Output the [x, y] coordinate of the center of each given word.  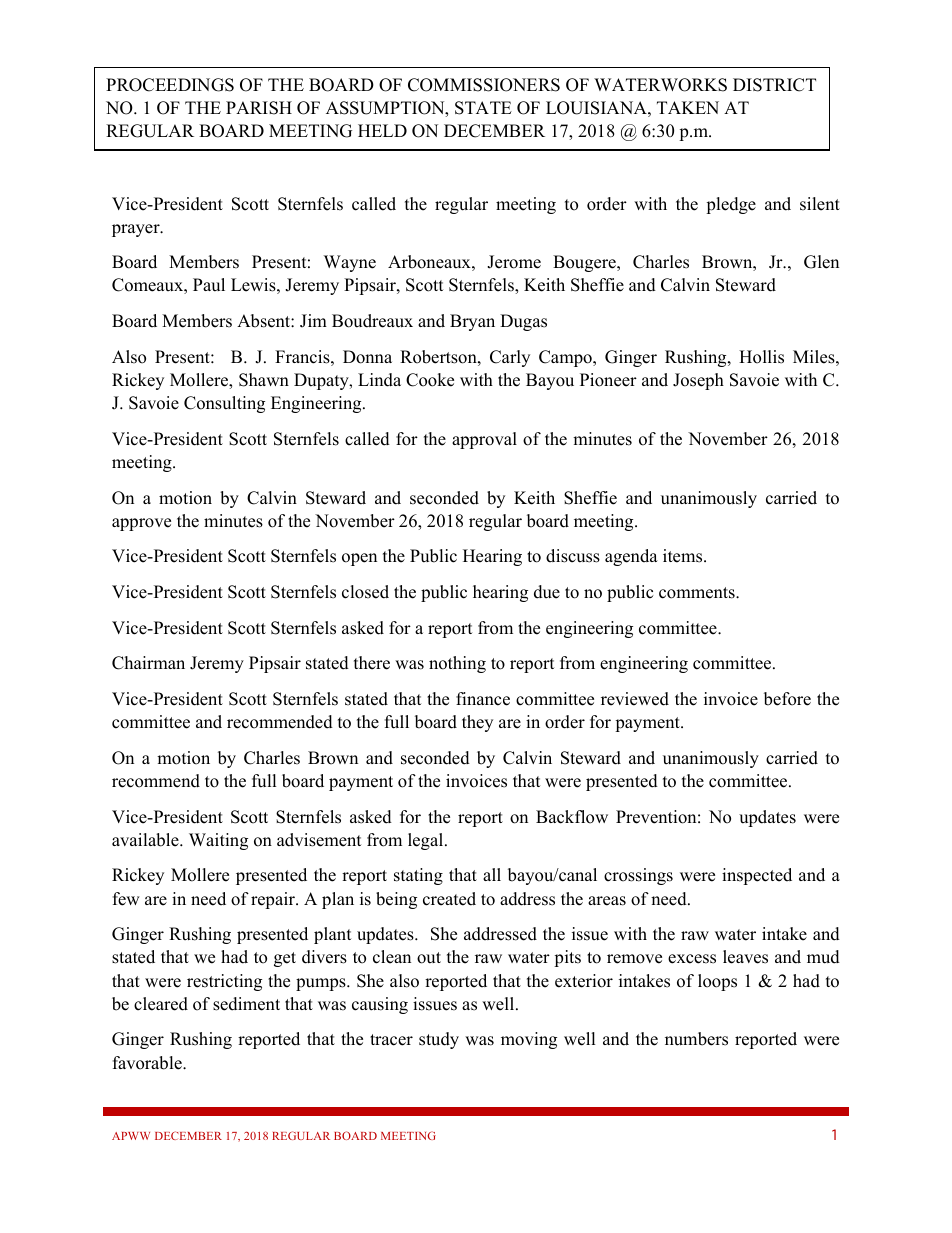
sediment [246, 1004]
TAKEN [688, 107]
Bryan [472, 322]
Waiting [218, 841]
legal [427, 841]
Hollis [761, 357]
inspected [757, 876]
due [547, 592]
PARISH [259, 108]
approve [141, 524]
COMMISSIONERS [484, 85]
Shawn [264, 380]
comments [698, 593]
